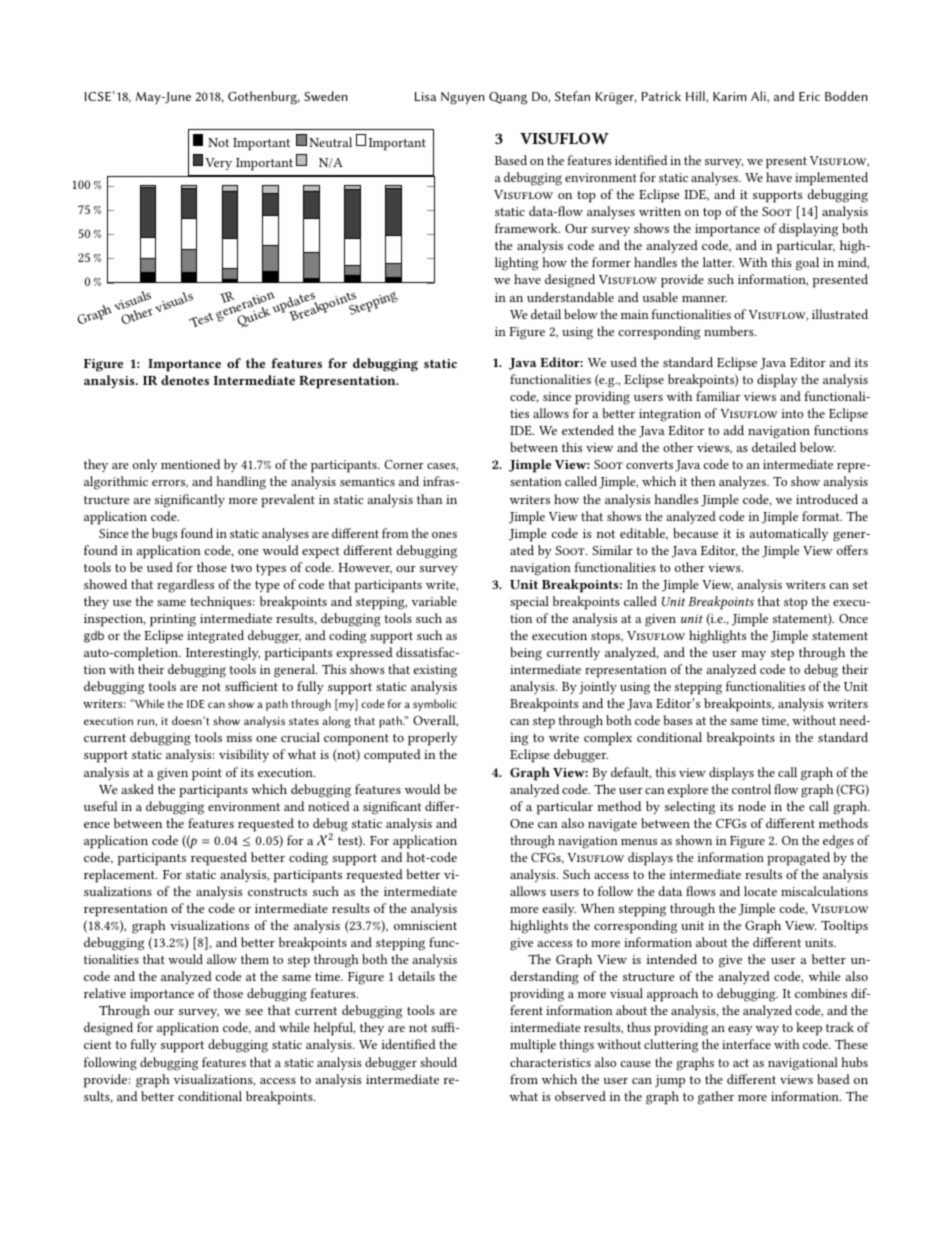  Describe the element at coordinates (438, 1062) in the document. I see `should` at that location.
